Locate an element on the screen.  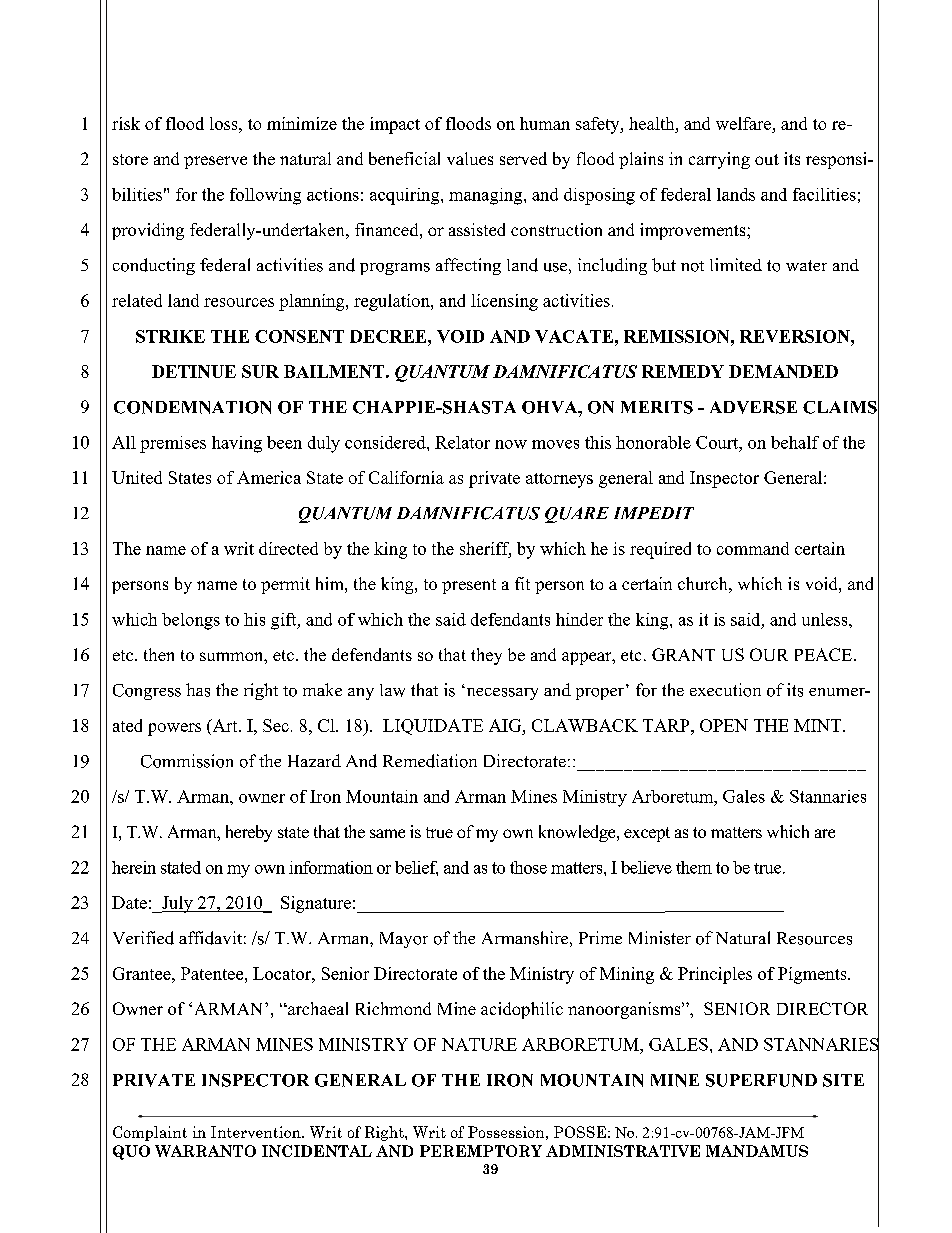
SITE is located at coordinates (843, 1080).
